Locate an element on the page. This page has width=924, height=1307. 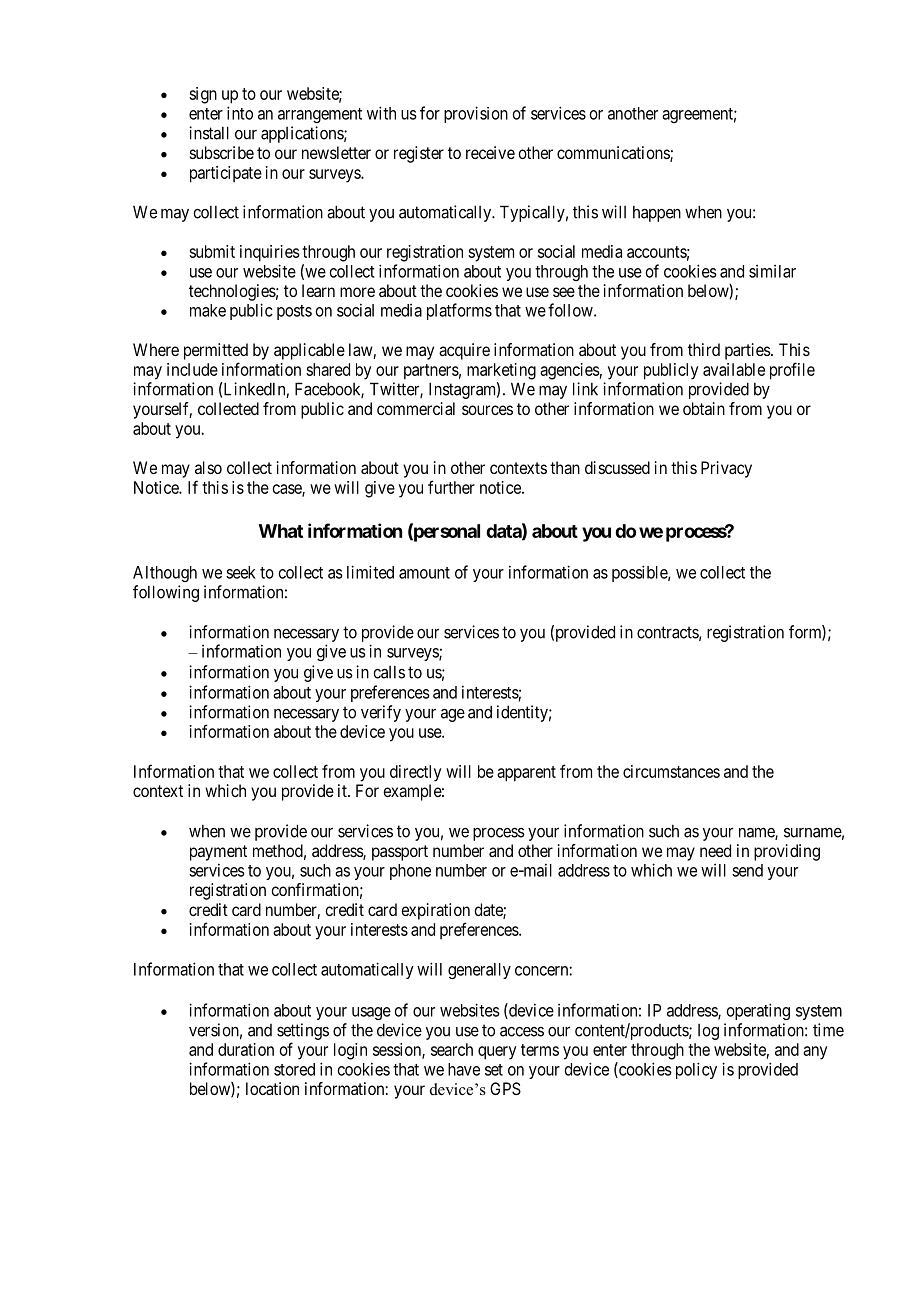
provision is located at coordinates (476, 114).
